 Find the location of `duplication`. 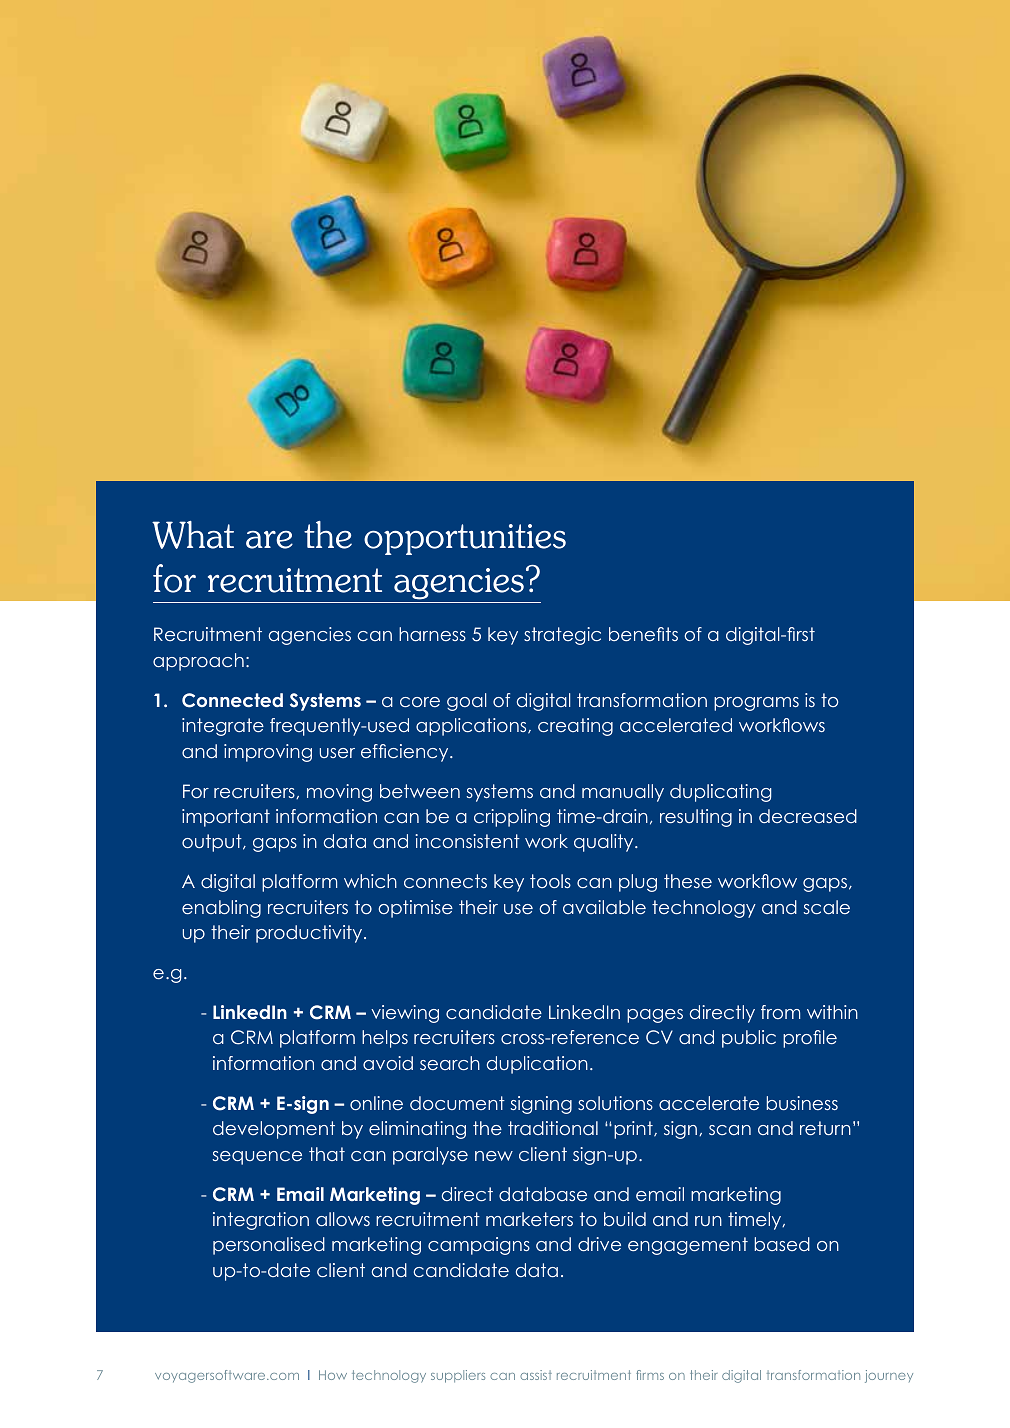

duplication is located at coordinates (537, 1065).
